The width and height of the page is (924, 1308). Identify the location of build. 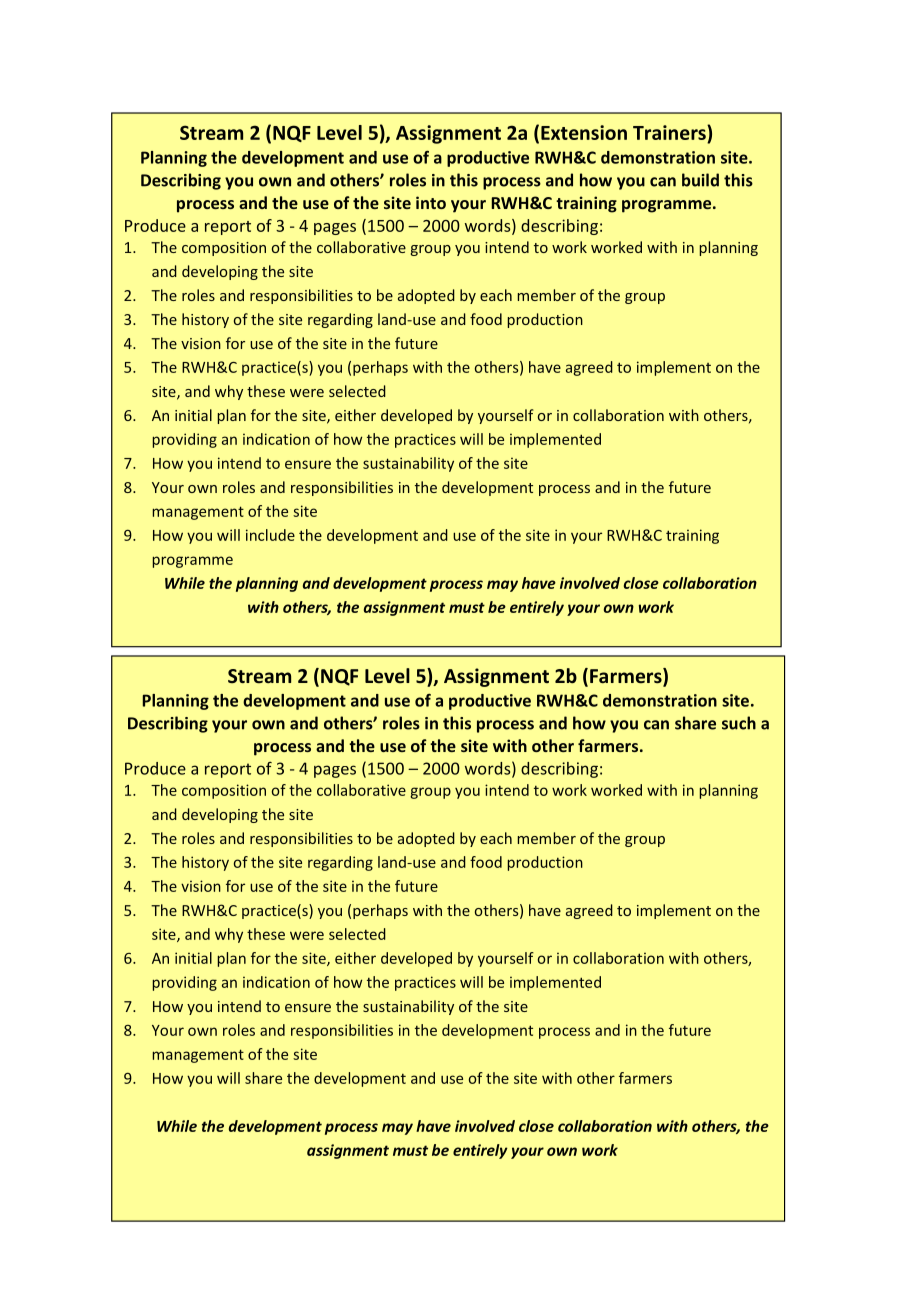
(700, 180).
